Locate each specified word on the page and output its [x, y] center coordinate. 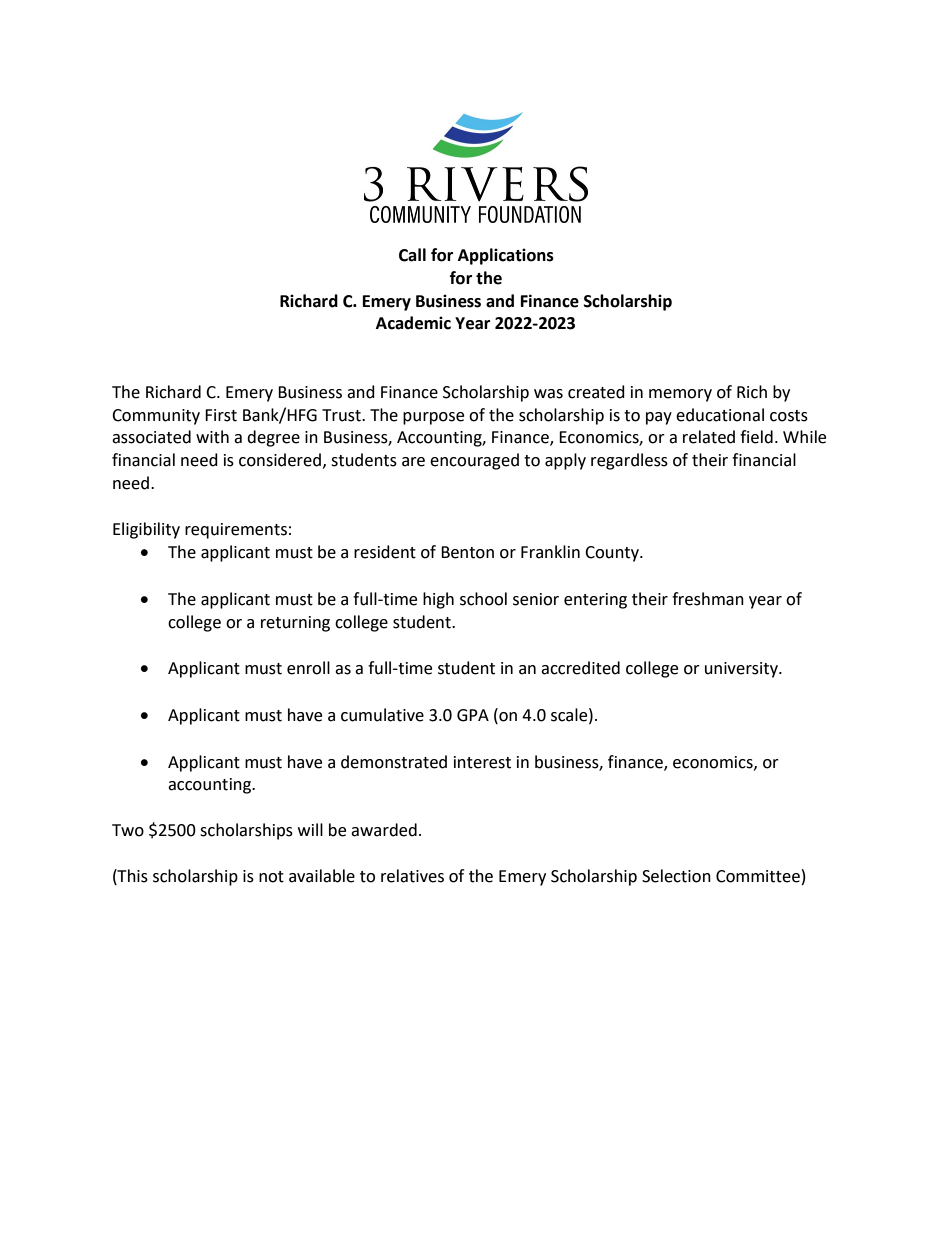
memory [680, 395]
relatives [412, 876]
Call [412, 255]
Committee [758, 876]
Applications [506, 256]
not [271, 877]
